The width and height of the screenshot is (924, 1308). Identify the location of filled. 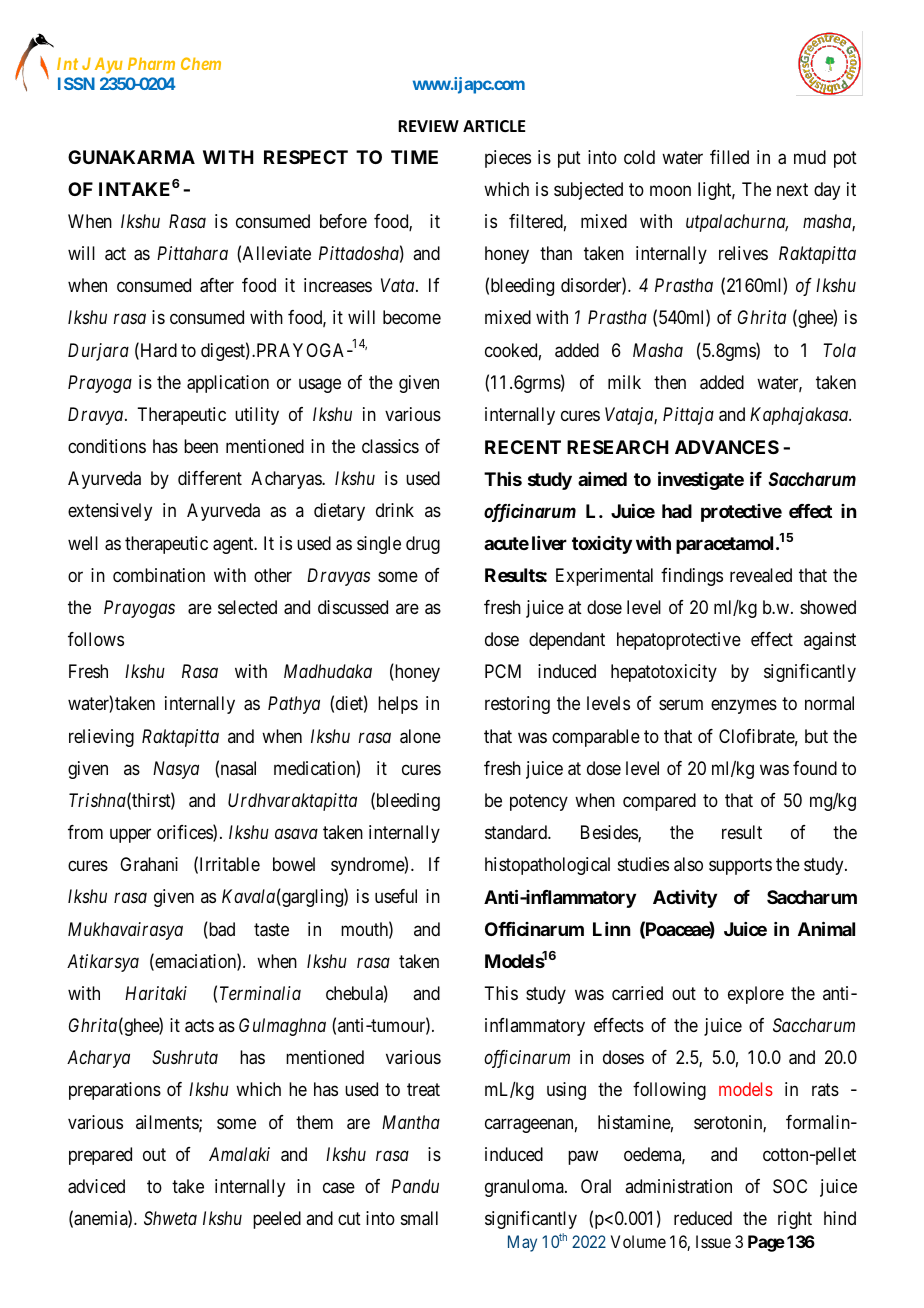
(729, 157).
